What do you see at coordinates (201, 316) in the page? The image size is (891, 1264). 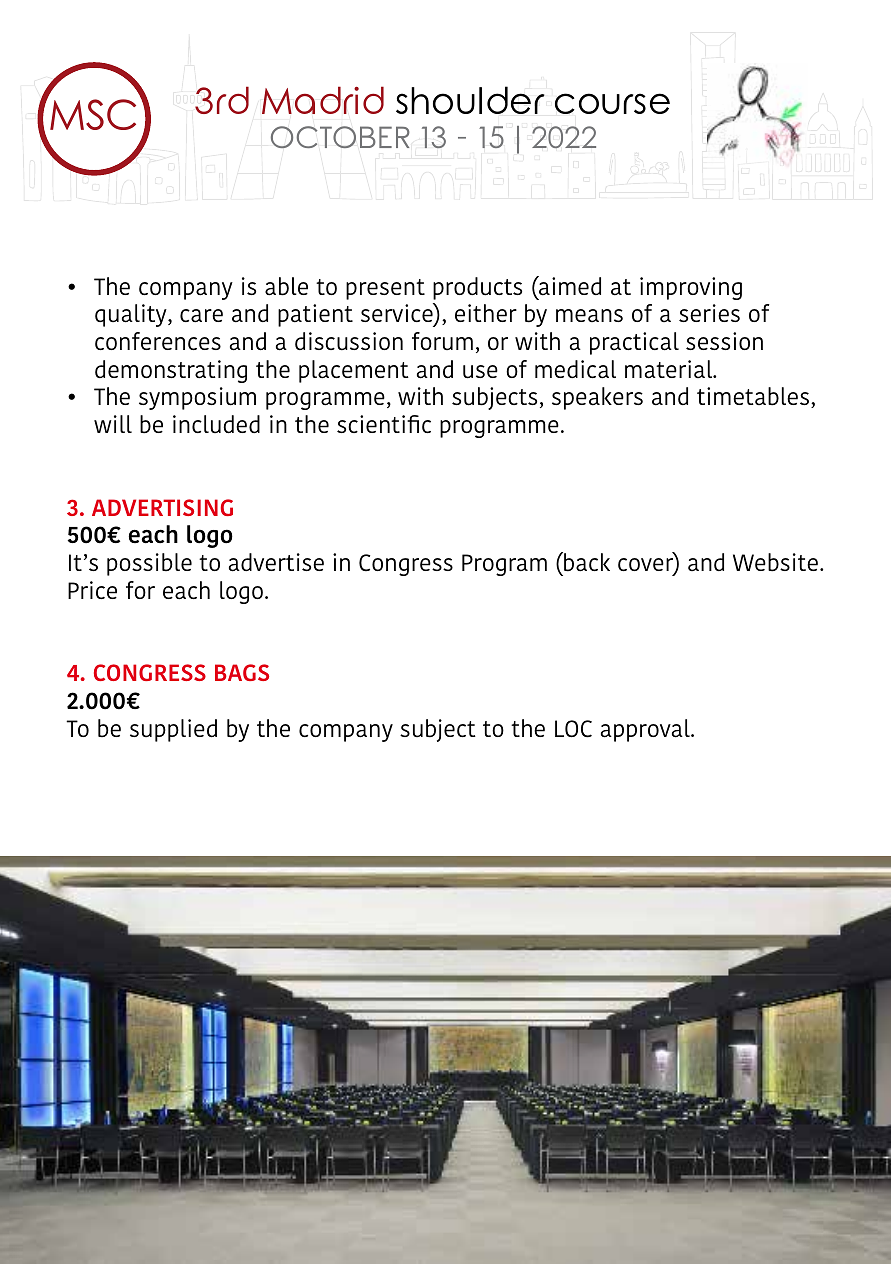 I see `care` at bounding box center [201, 316].
